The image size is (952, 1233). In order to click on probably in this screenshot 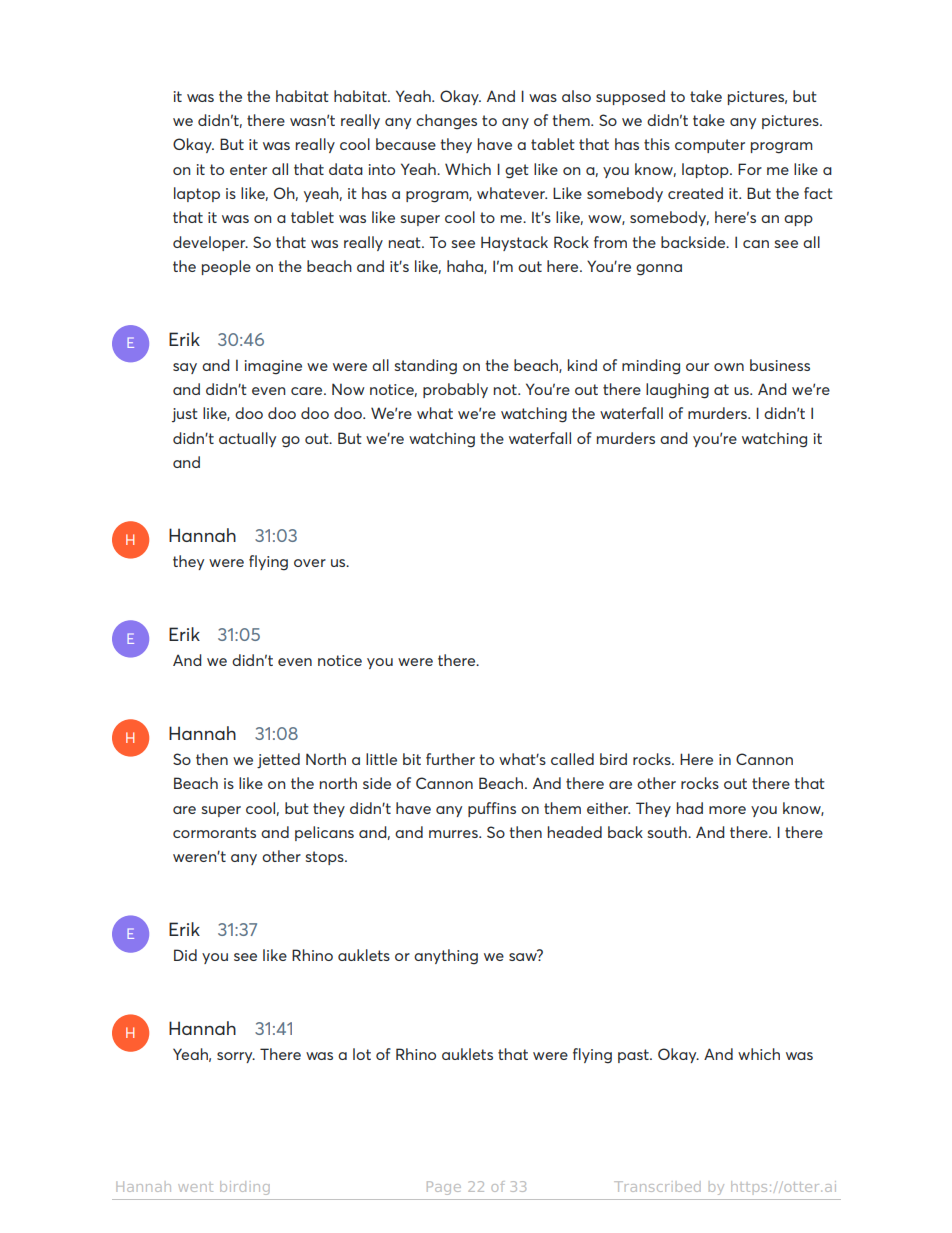, I will do `click(455, 390)`.
